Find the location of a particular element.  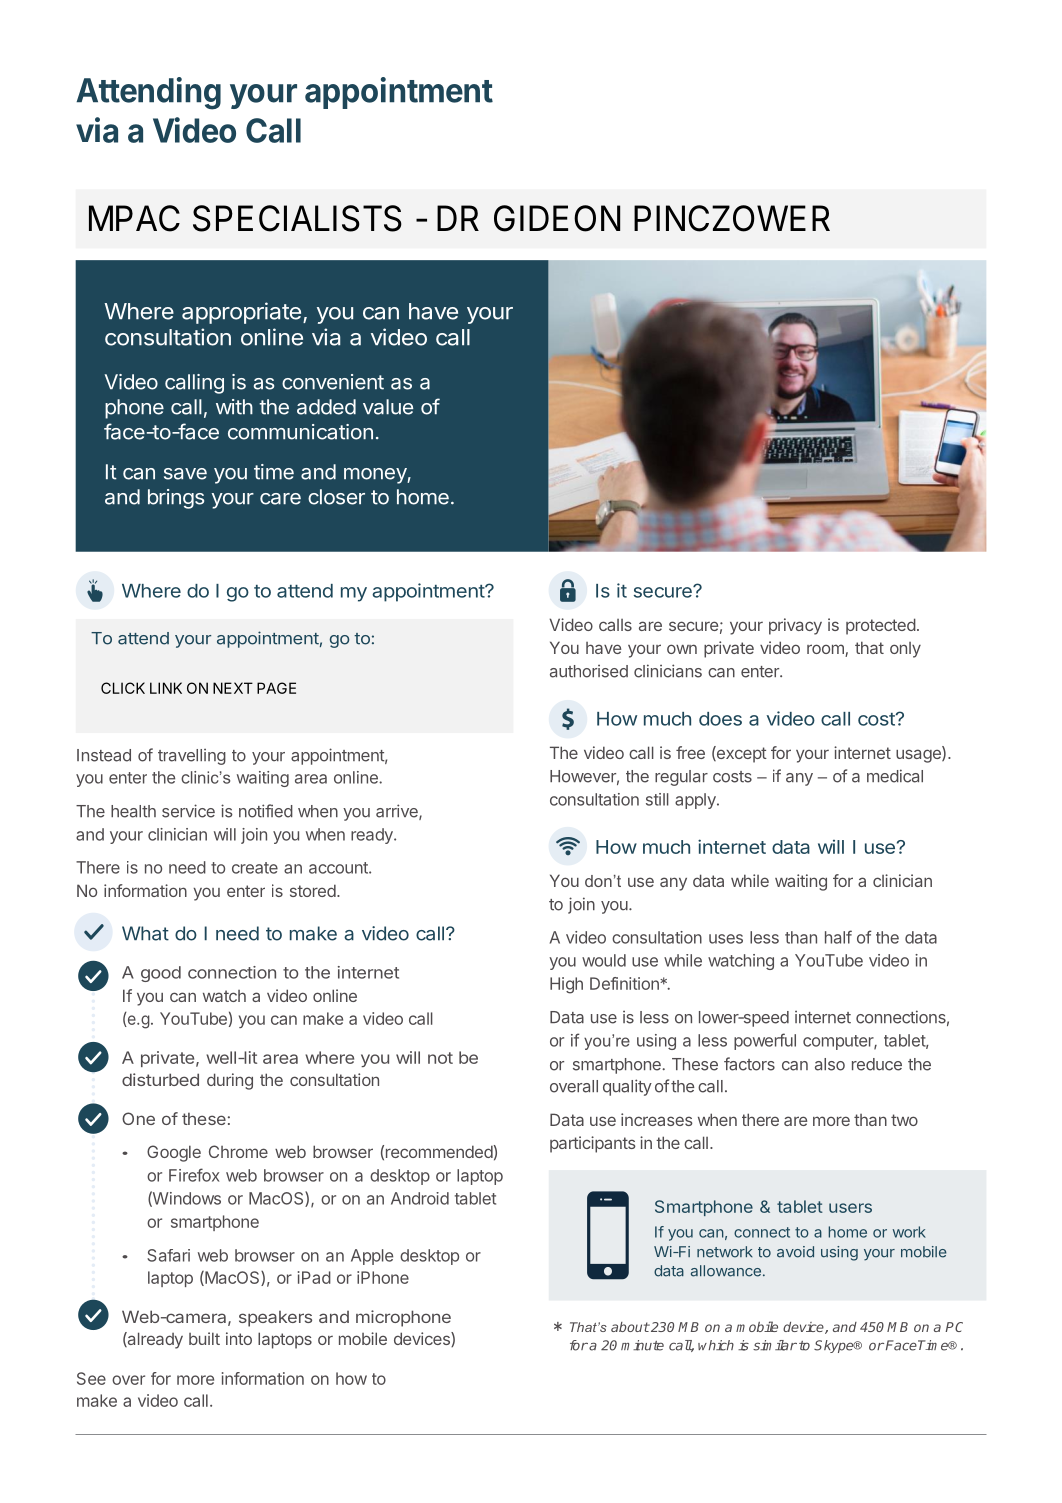

value is located at coordinates (388, 407).
